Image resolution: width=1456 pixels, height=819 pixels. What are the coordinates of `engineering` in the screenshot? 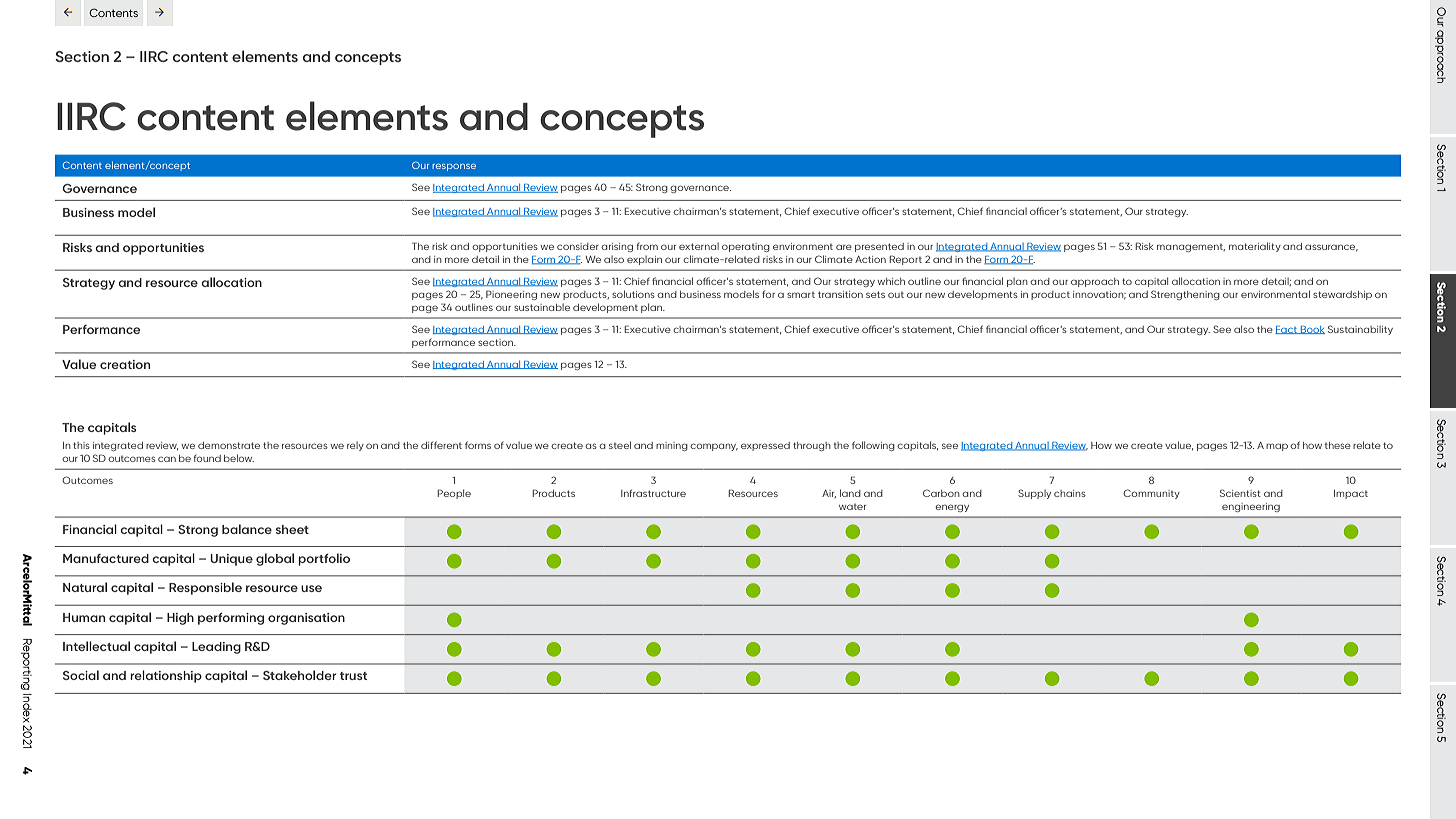 It's located at (1251, 507).
